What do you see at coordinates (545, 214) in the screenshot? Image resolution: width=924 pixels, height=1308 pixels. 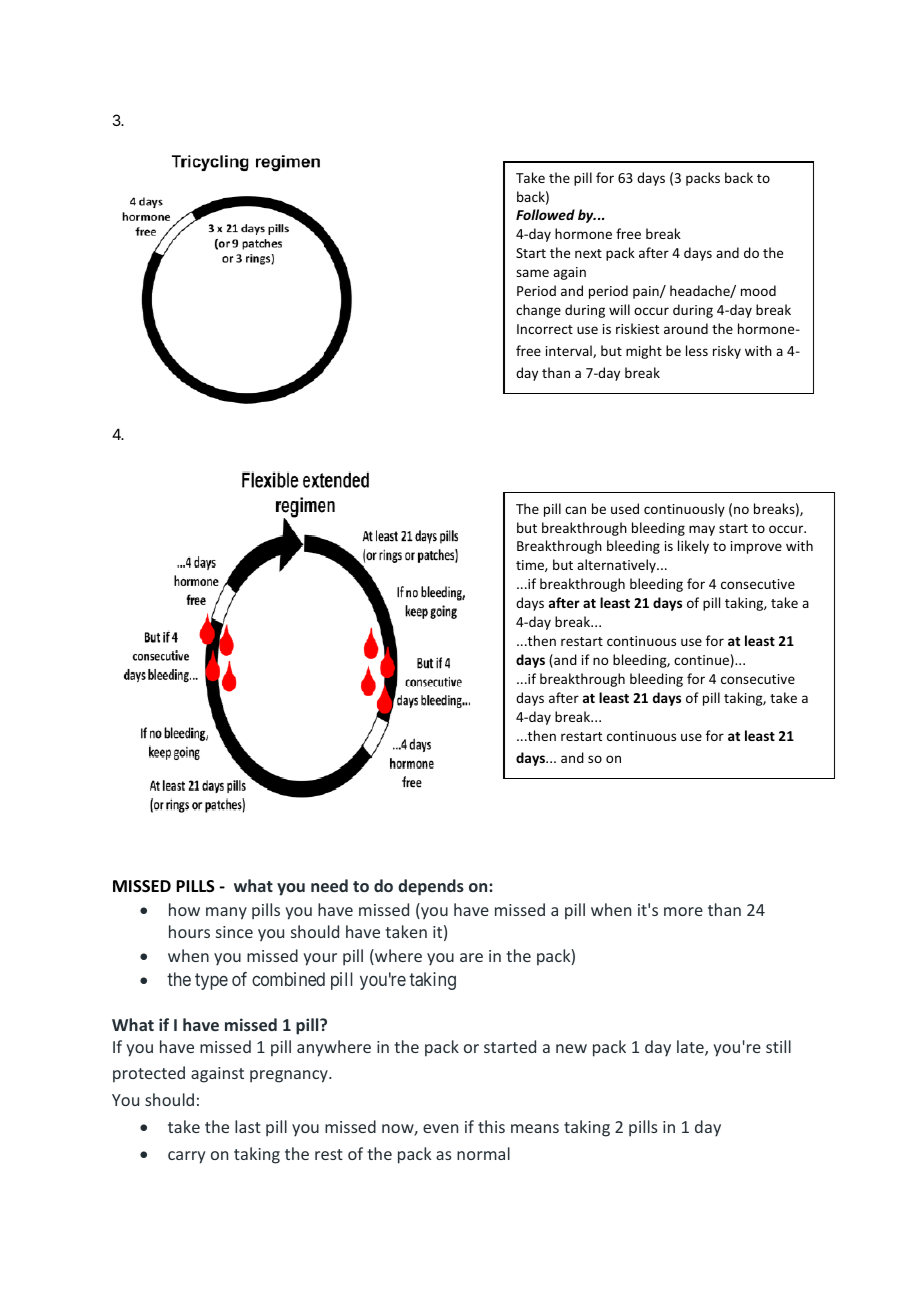 I see `Followed` at bounding box center [545, 214].
